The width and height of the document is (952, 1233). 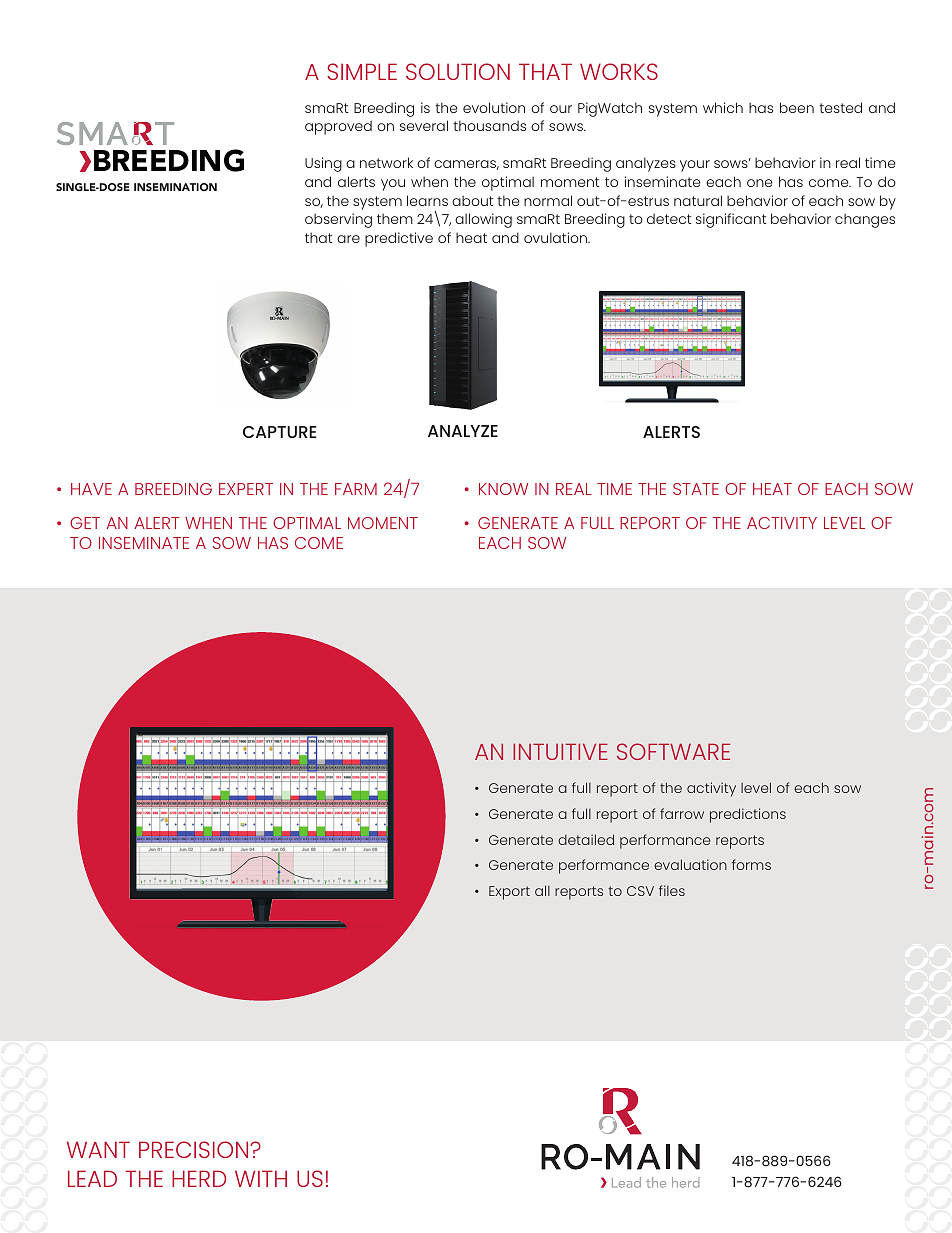 What do you see at coordinates (673, 751) in the document?
I see `SOFTWARE` at bounding box center [673, 751].
